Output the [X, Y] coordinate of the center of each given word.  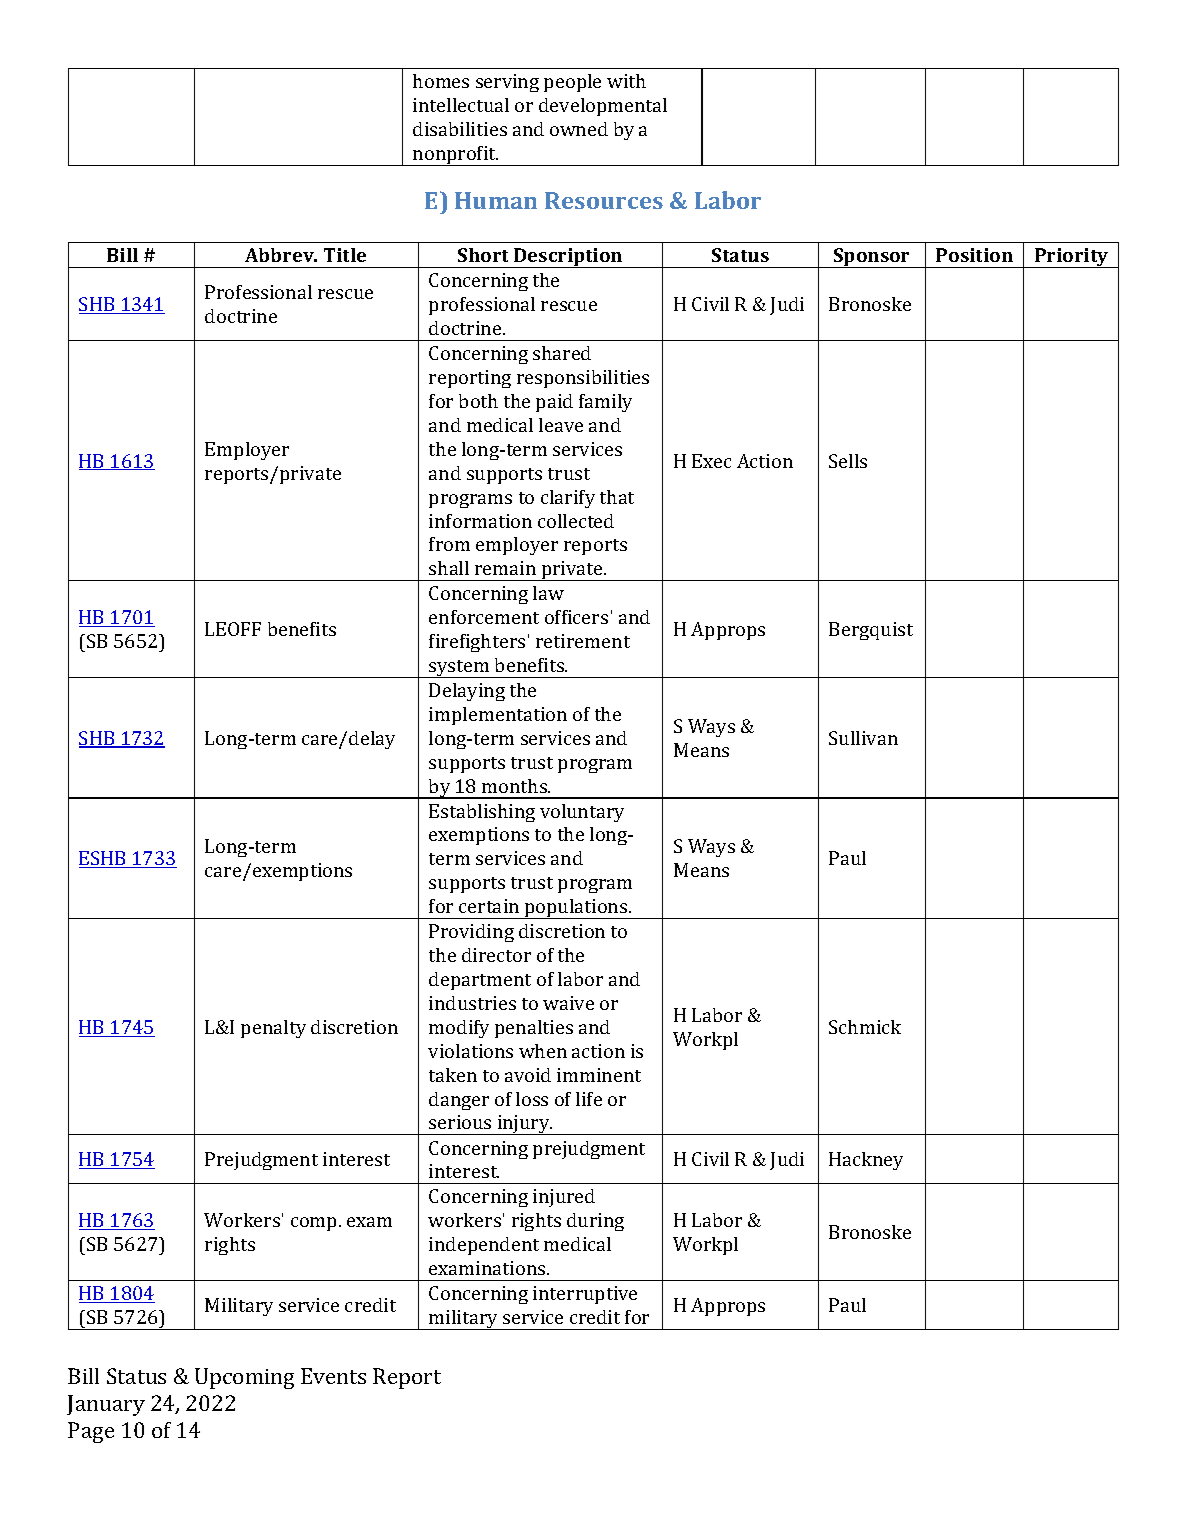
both [478, 401]
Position [974, 255]
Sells [848, 461]
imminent [599, 1075]
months [515, 786]
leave [561, 425]
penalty [273, 1029]
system [459, 669]
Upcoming [244, 1378]
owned [579, 129]
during [595, 1222]
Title [345, 255]
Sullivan [863, 738]
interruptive [585, 1295]
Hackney [866, 1161]
